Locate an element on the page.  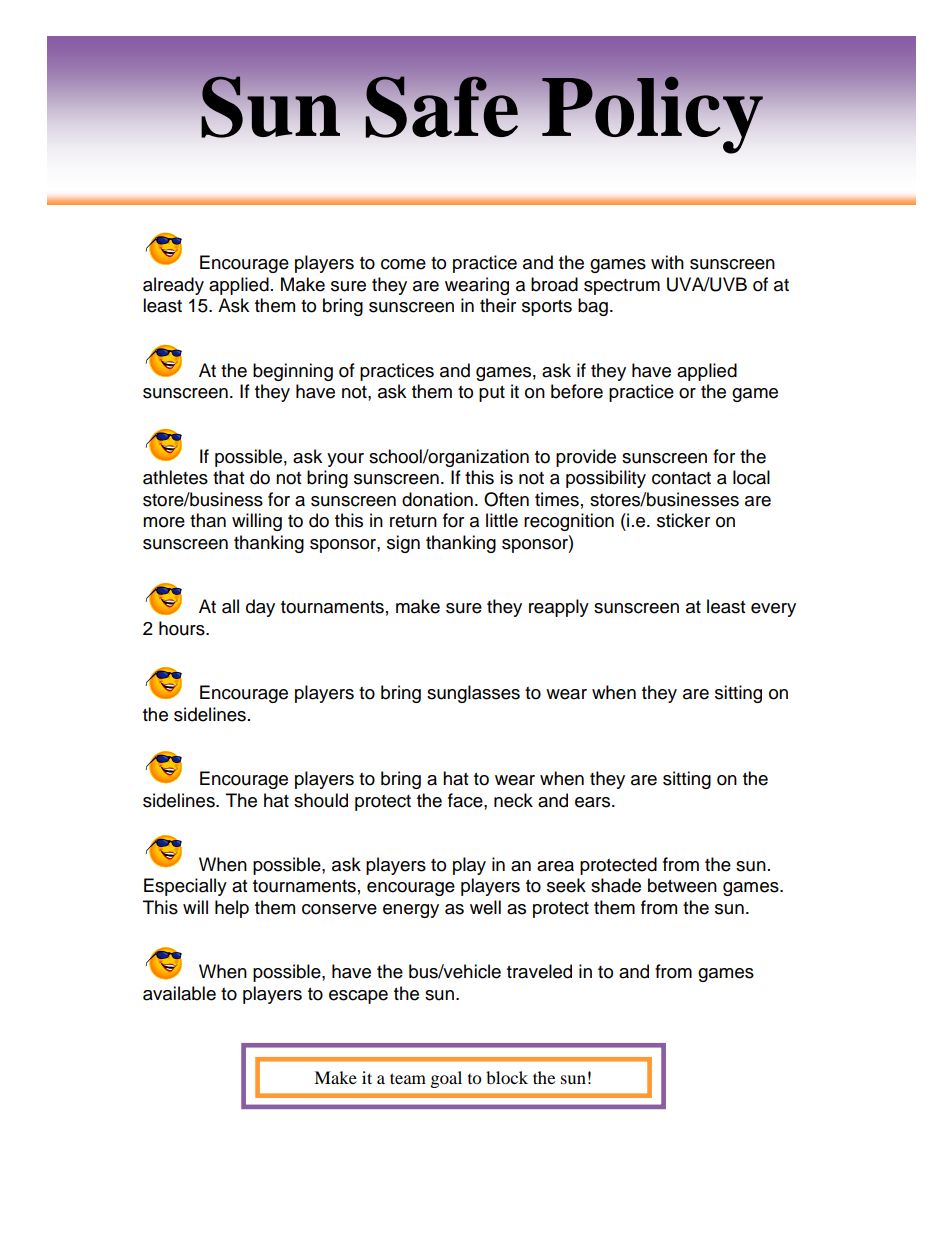
face is located at coordinates (466, 800).
